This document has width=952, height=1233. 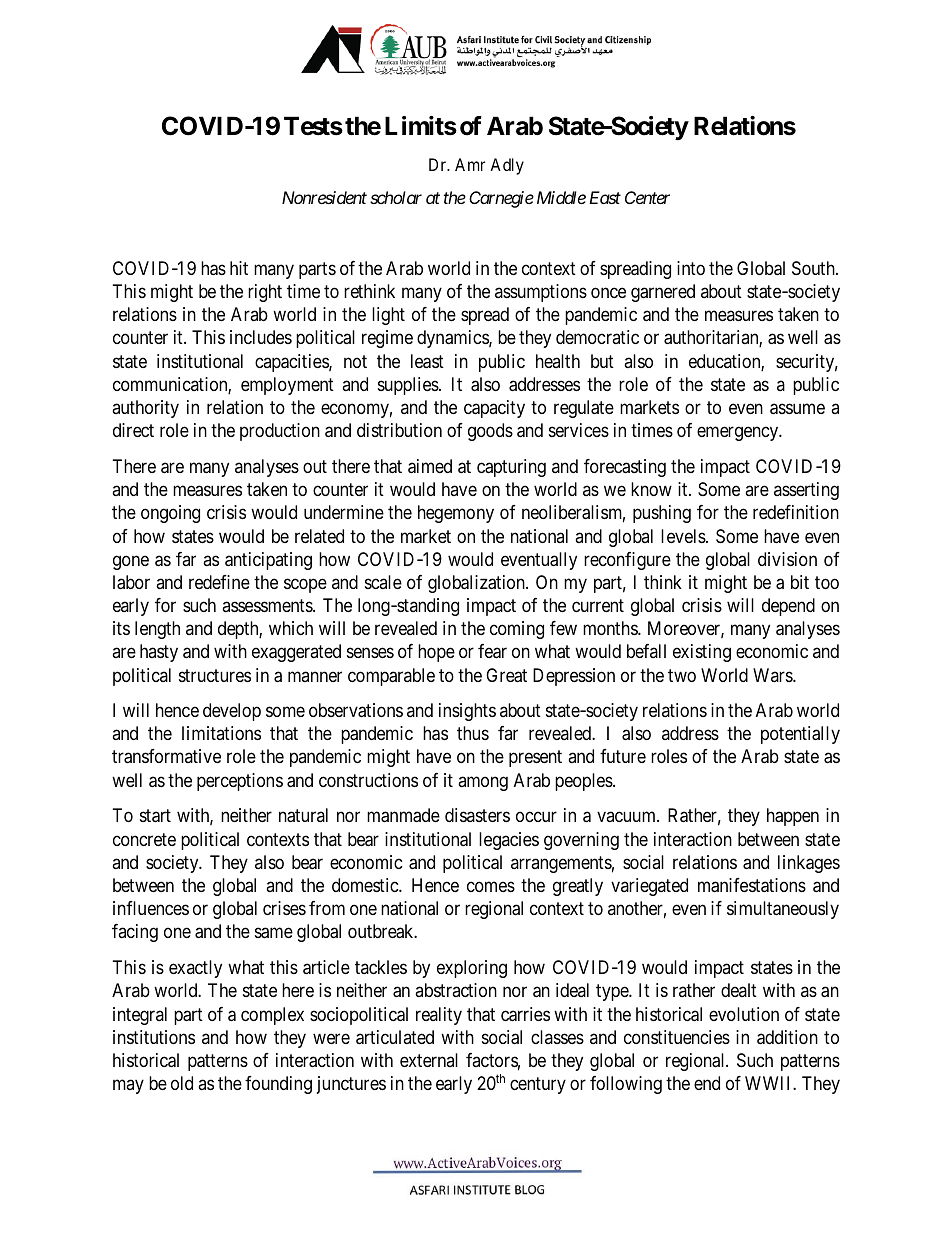 I want to click on external, so click(x=429, y=1060).
